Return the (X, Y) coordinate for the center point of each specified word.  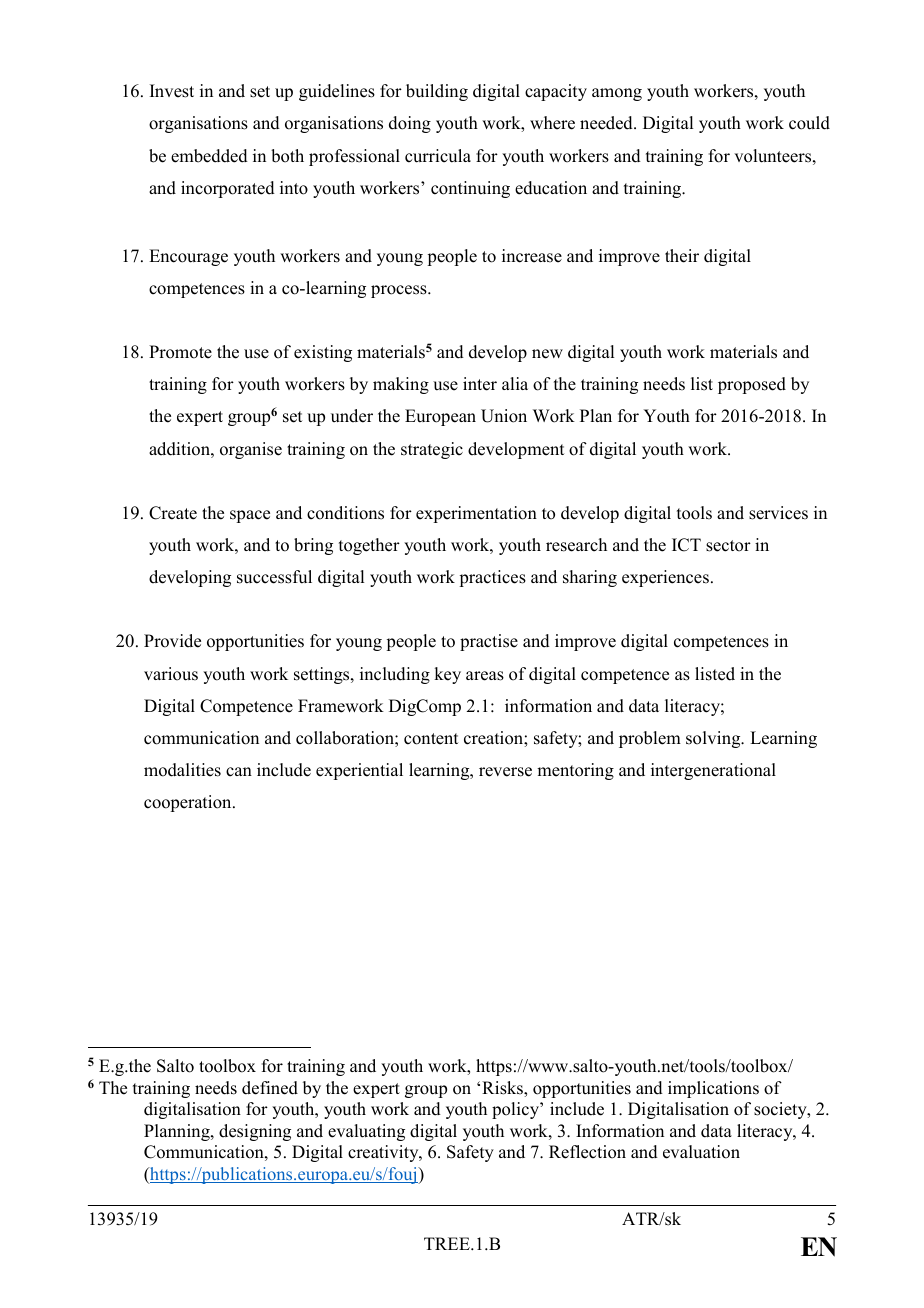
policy (516, 1110)
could (809, 123)
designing (255, 1132)
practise (489, 642)
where (552, 123)
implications (713, 1089)
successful (274, 577)
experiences (665, 578)
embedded (209, 156)
